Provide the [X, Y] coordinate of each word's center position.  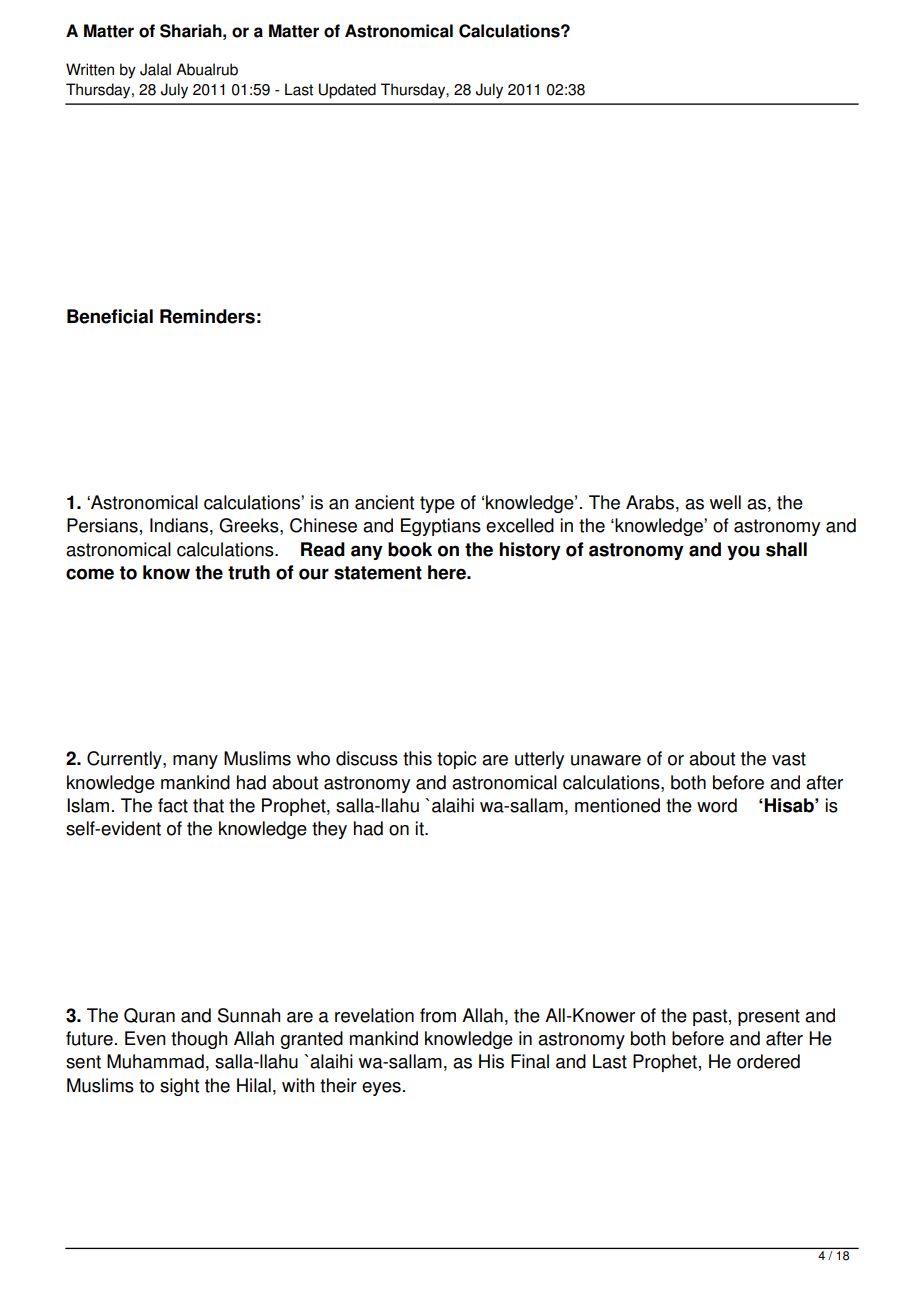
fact [173, 805]
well [725, 502]
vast [789, 759]
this [417, 758]
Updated [347, 91]
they [329, 830]
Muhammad [155, 1061]
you [743, 552]
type [437, 504]
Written [90, 69]
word [717, 805]
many [195, 762]
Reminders [207, 316]
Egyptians [441, 527]
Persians [102, 525]
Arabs [650, 502]
